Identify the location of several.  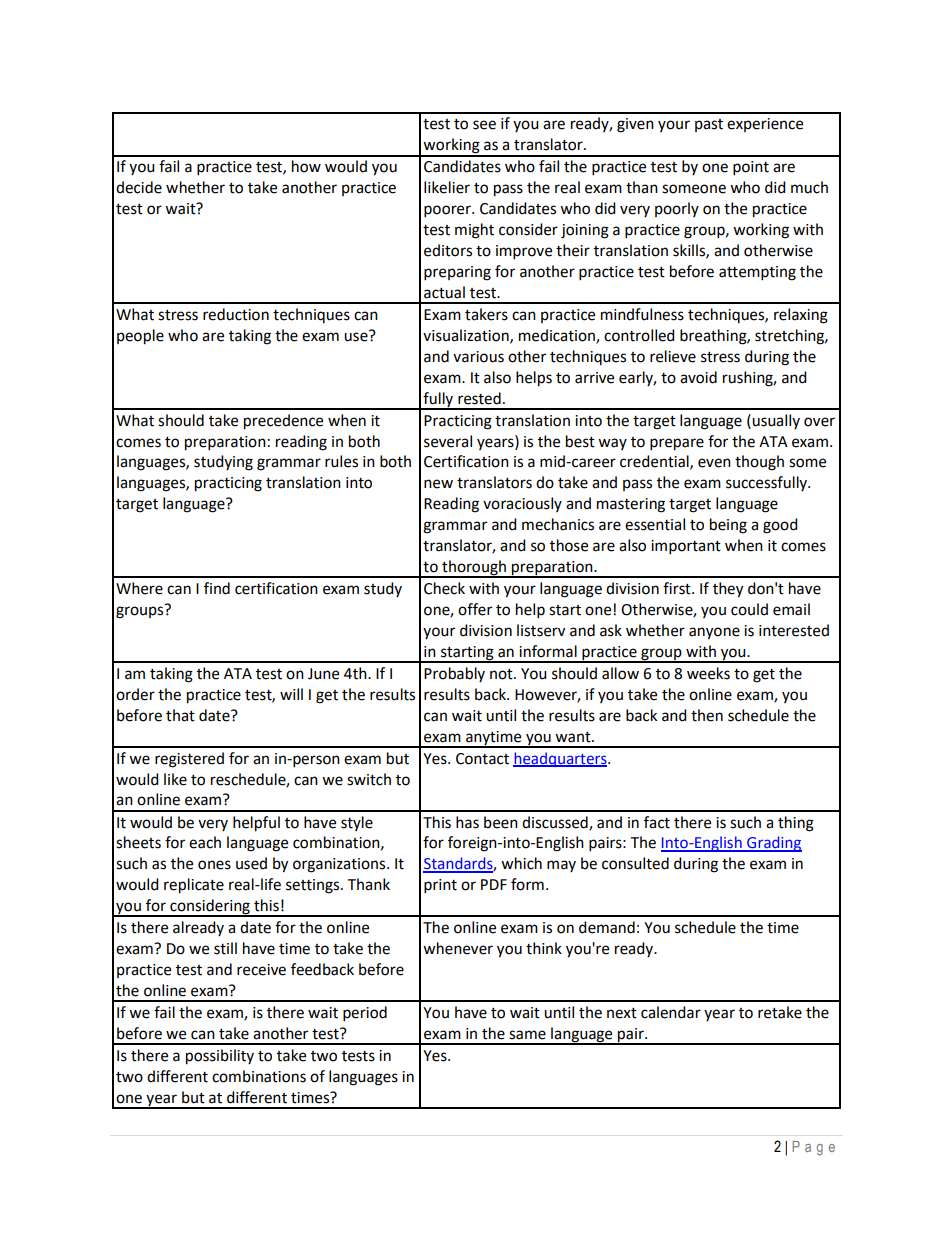
(448, 441).
